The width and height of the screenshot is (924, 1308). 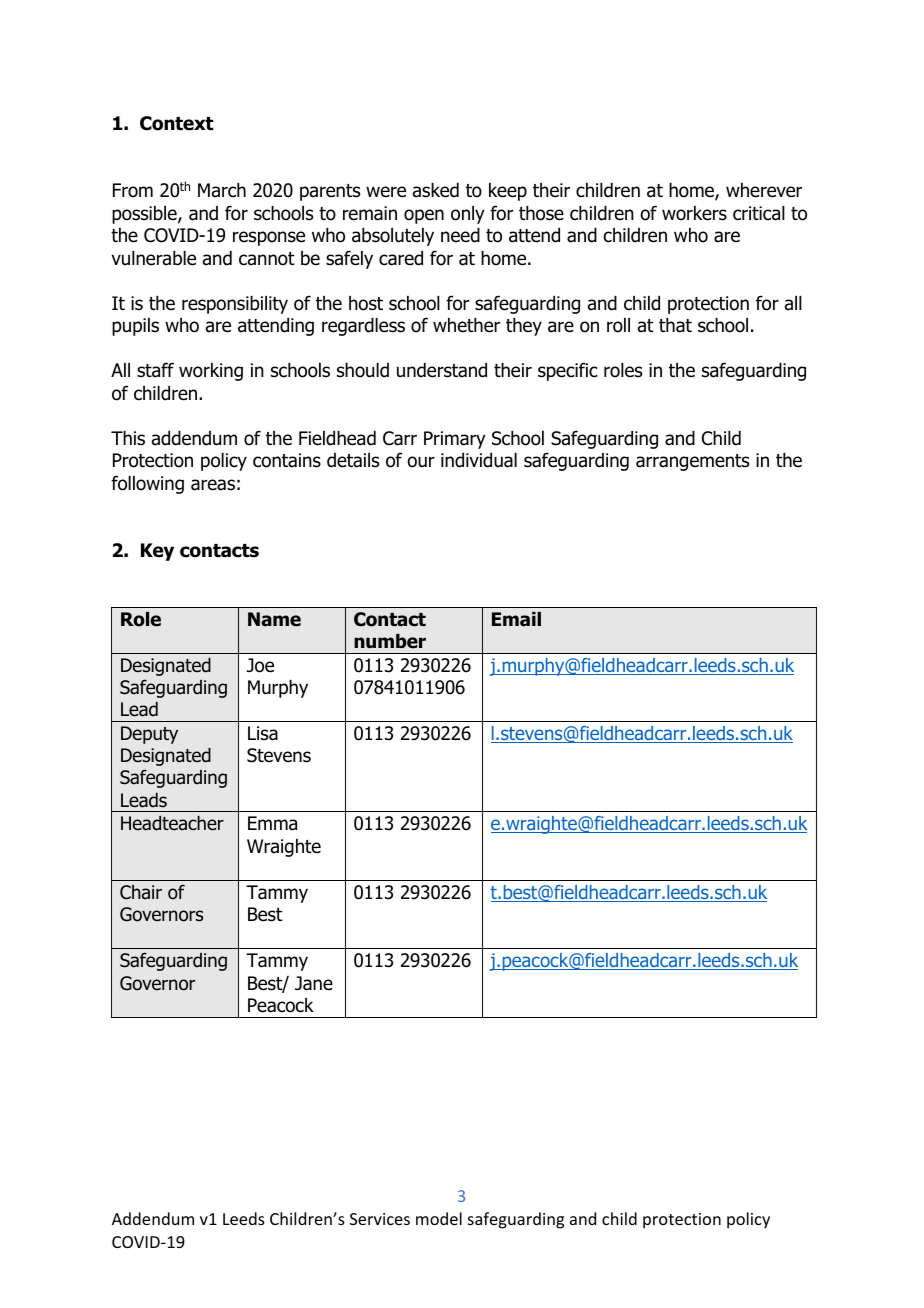 What do you see at coordinates (390, 641) in the screenshot?
I see `number` at bounding box center [390, 641].
